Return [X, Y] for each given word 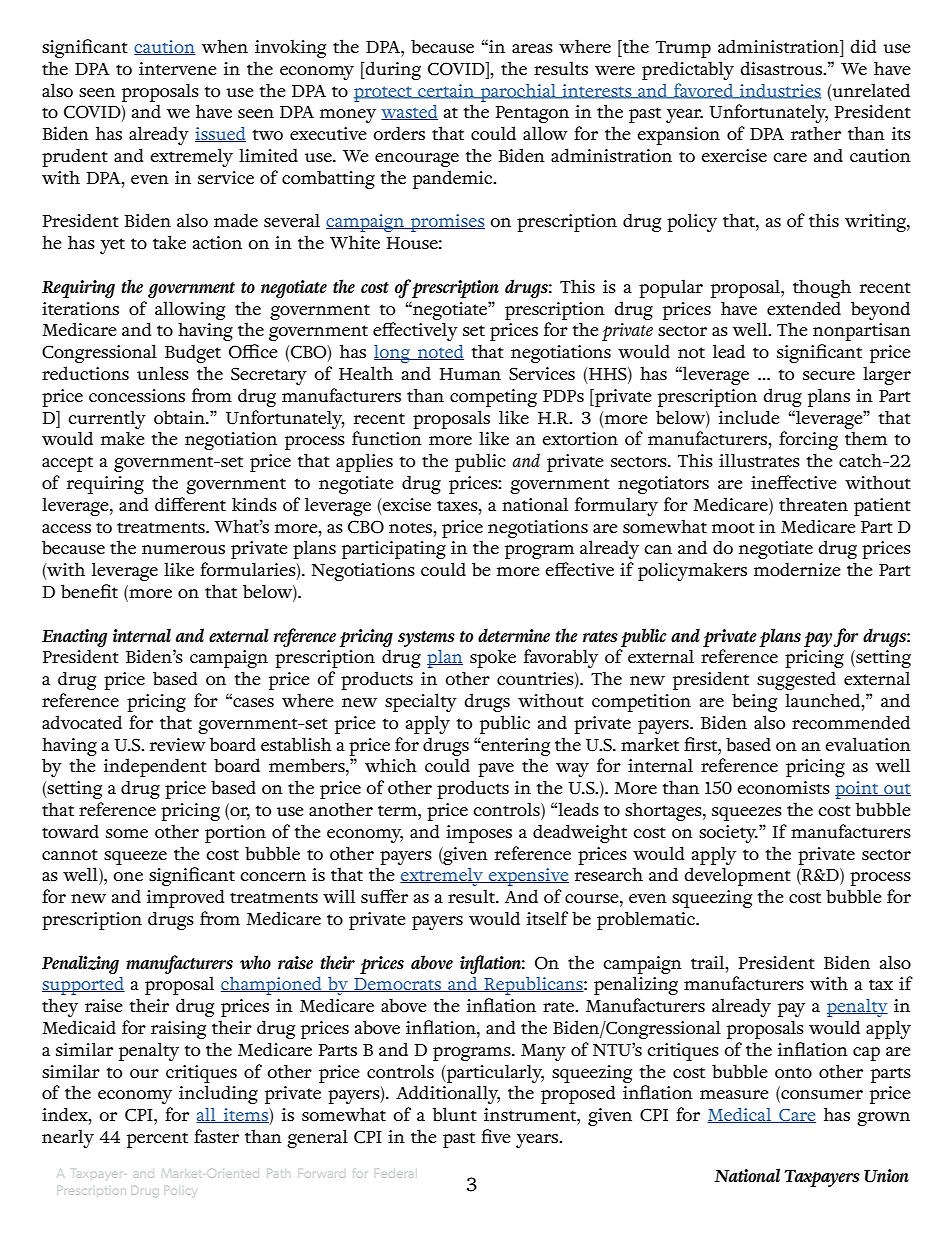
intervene [178, 68]
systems [426, 639]
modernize [797, 569]
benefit [89, 591]
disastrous [782, 68]
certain [446, 91]
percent [157, 1140]
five [496, 1136]
